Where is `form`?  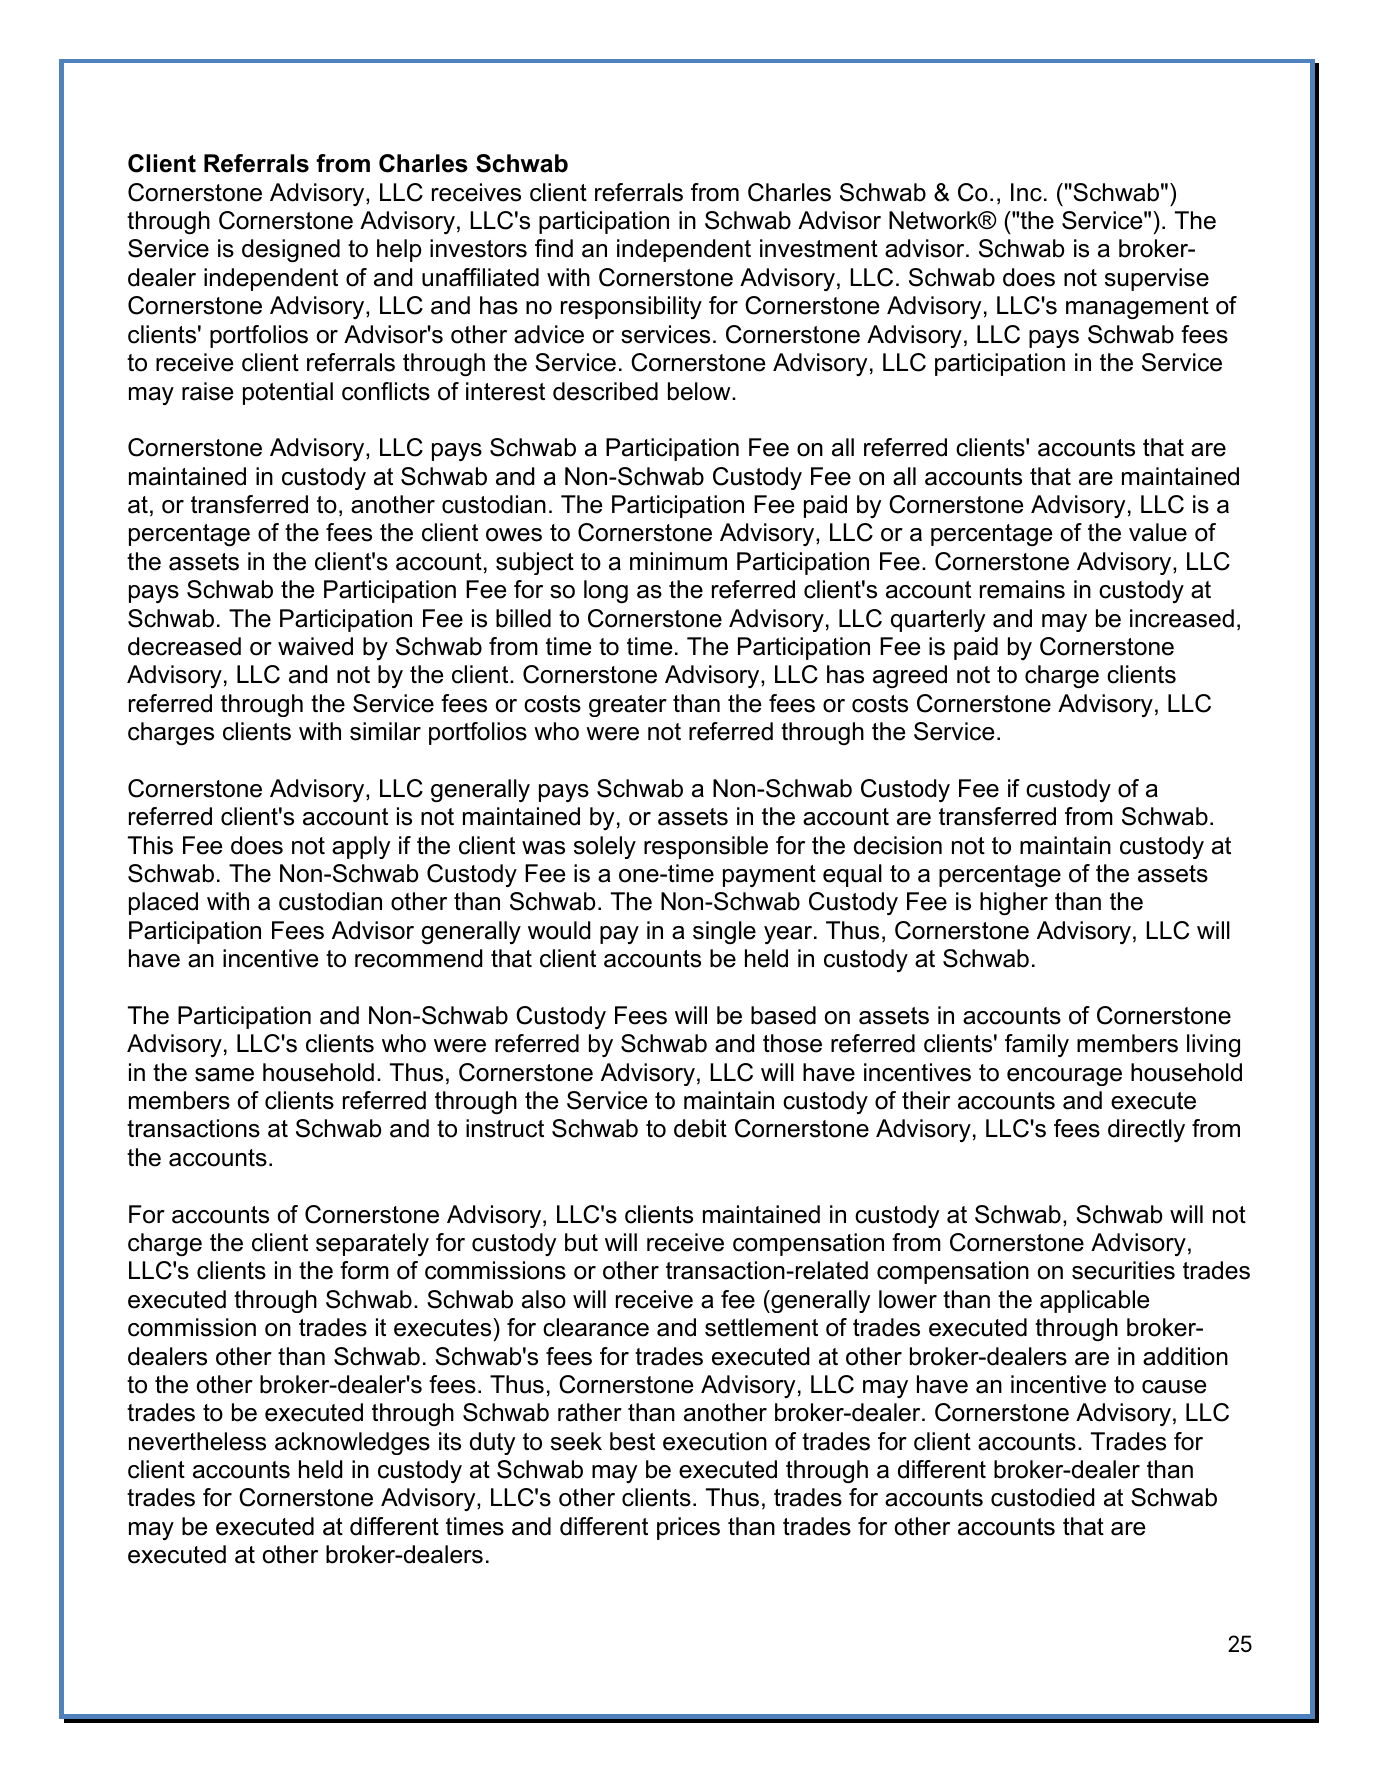
form is located at coordinates (364, 1270).
